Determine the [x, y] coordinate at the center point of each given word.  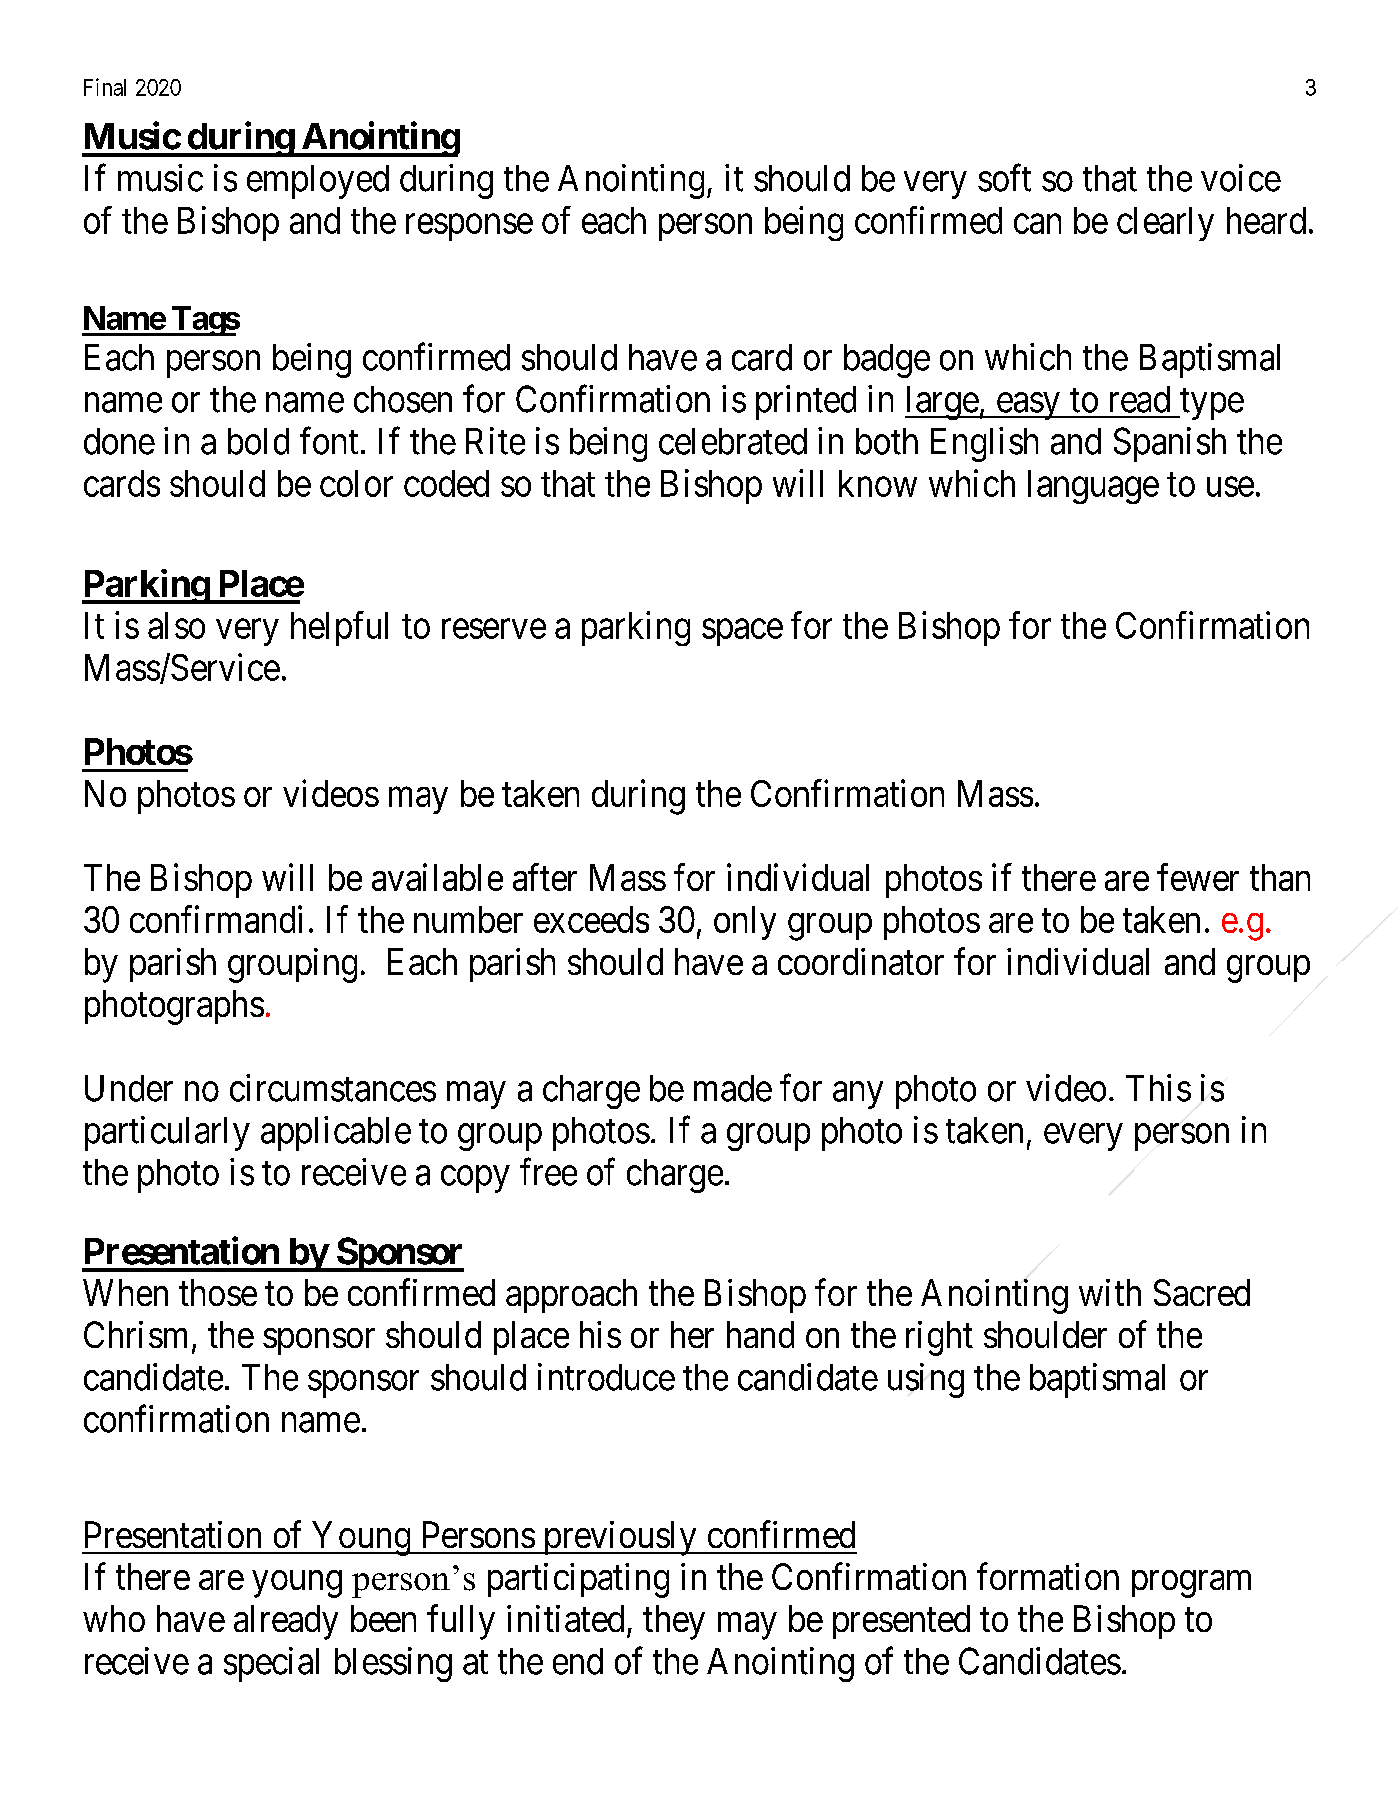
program [1191, 1584]
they [674, 1622]
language [1093, 487]
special [271, 1664]
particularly [167, 1133]
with [1110, 1292]
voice [1241, 178]
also [176, 625]
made [733, 1088]
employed [318, 182]
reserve [494, 629]
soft [1004, 178]
